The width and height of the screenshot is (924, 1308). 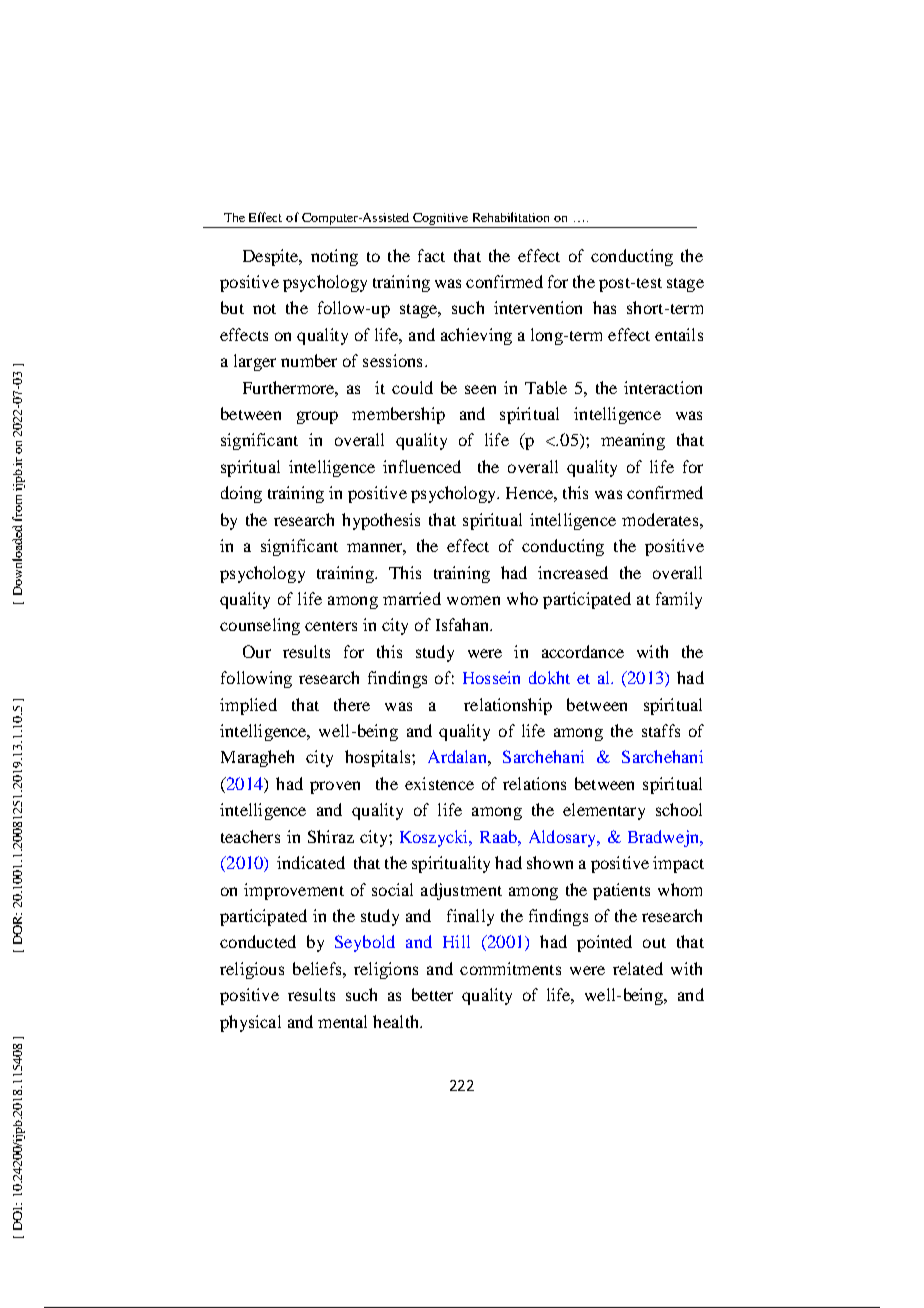 I want to click on better, so click(x=432, y=994).
